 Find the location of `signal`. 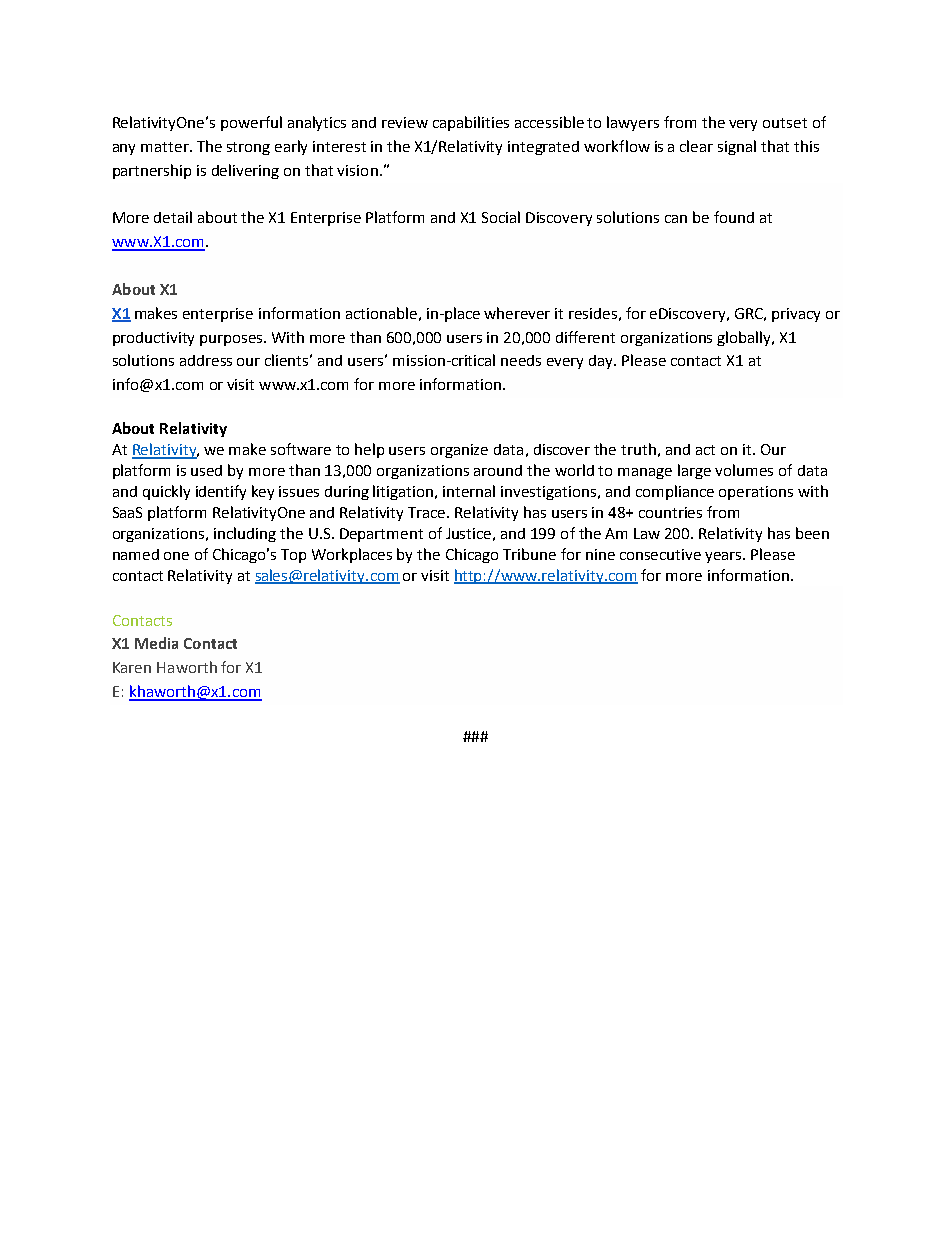

signal is located at coordinates (737, 147).
